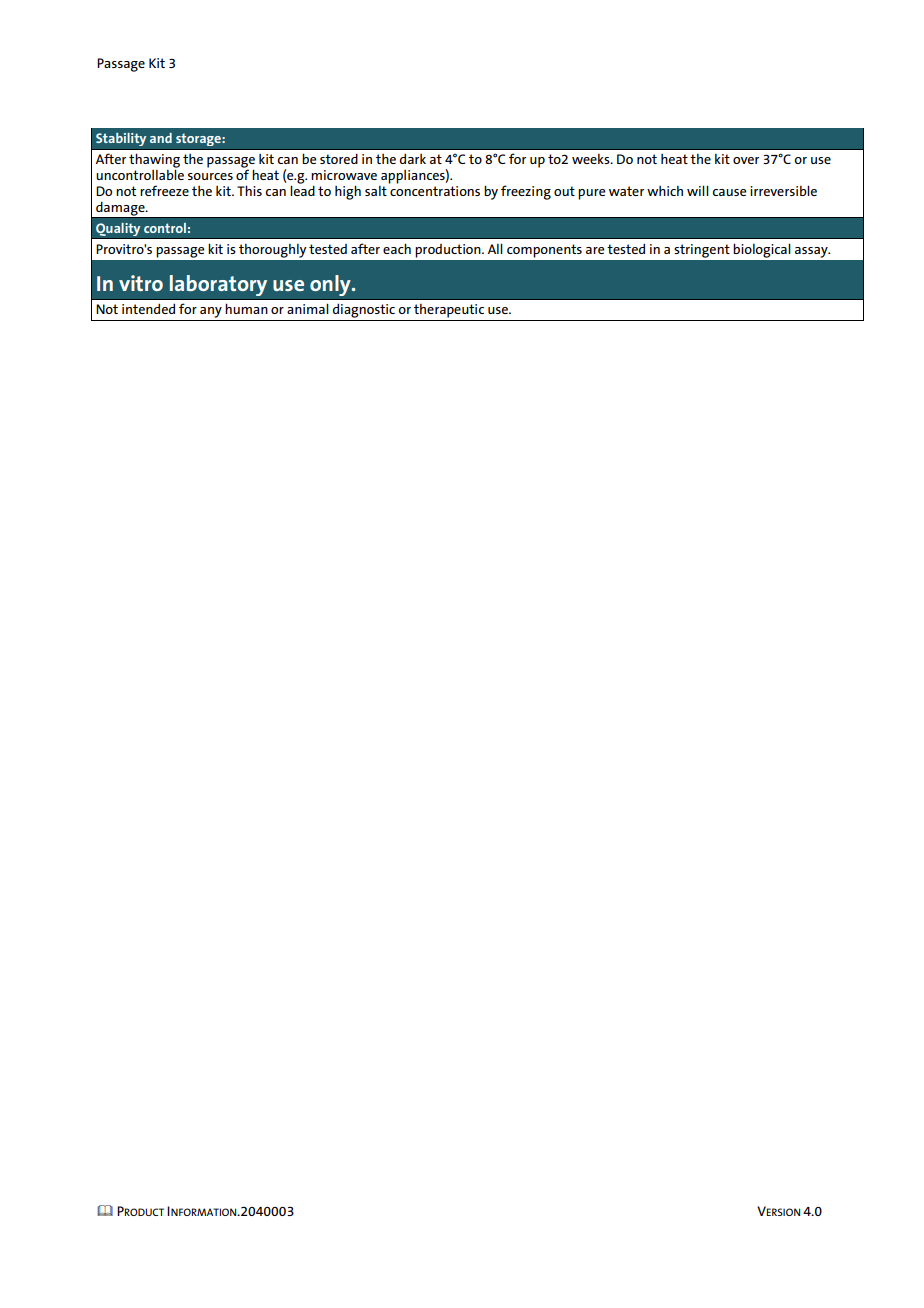 The height and width of the screenshot is (1308, 924). Describe the element at coordinates (746, 160) in the screenshot. I see `over` at that location.
